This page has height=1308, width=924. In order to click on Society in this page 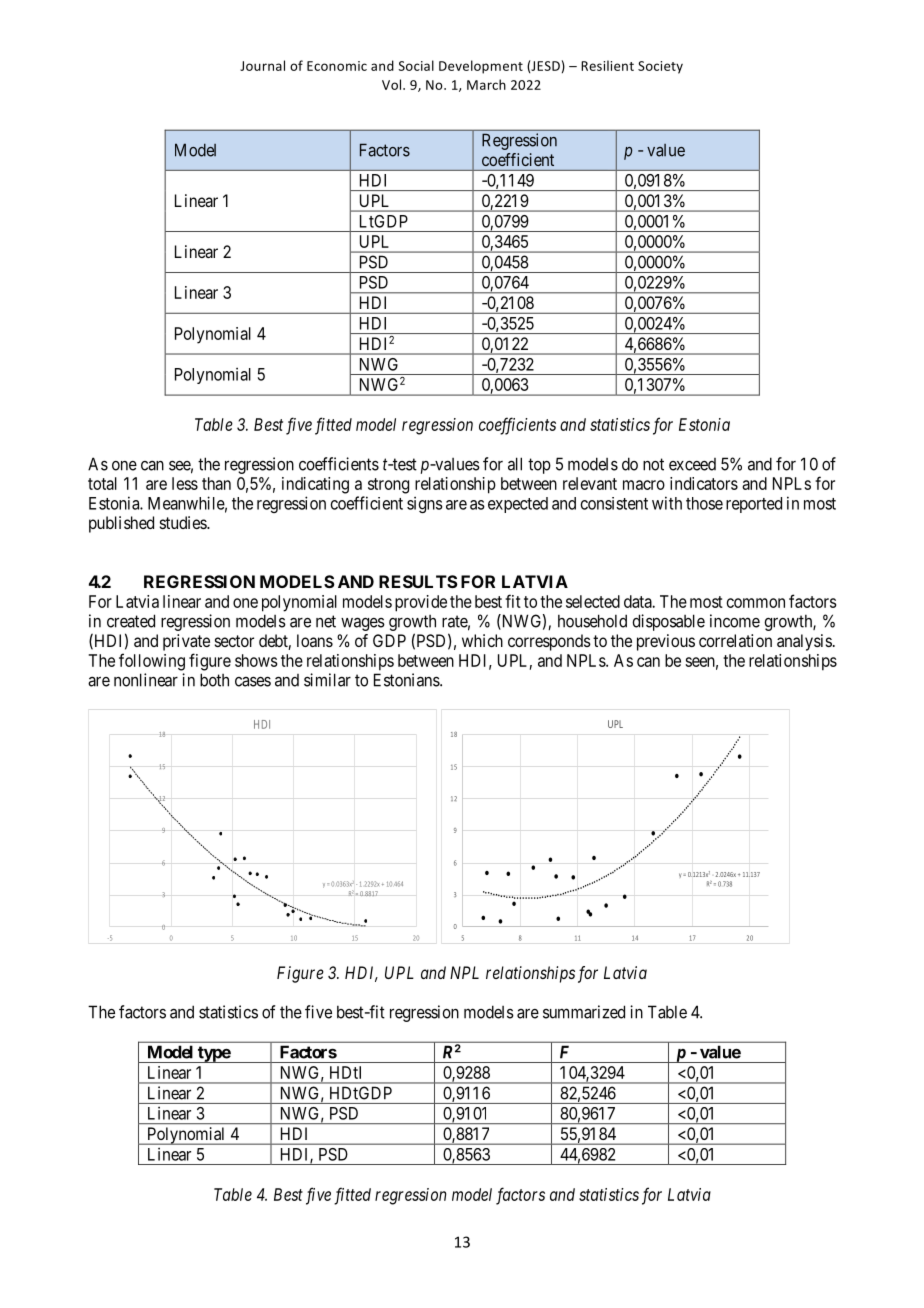, I will do `click(660, 67)`.
